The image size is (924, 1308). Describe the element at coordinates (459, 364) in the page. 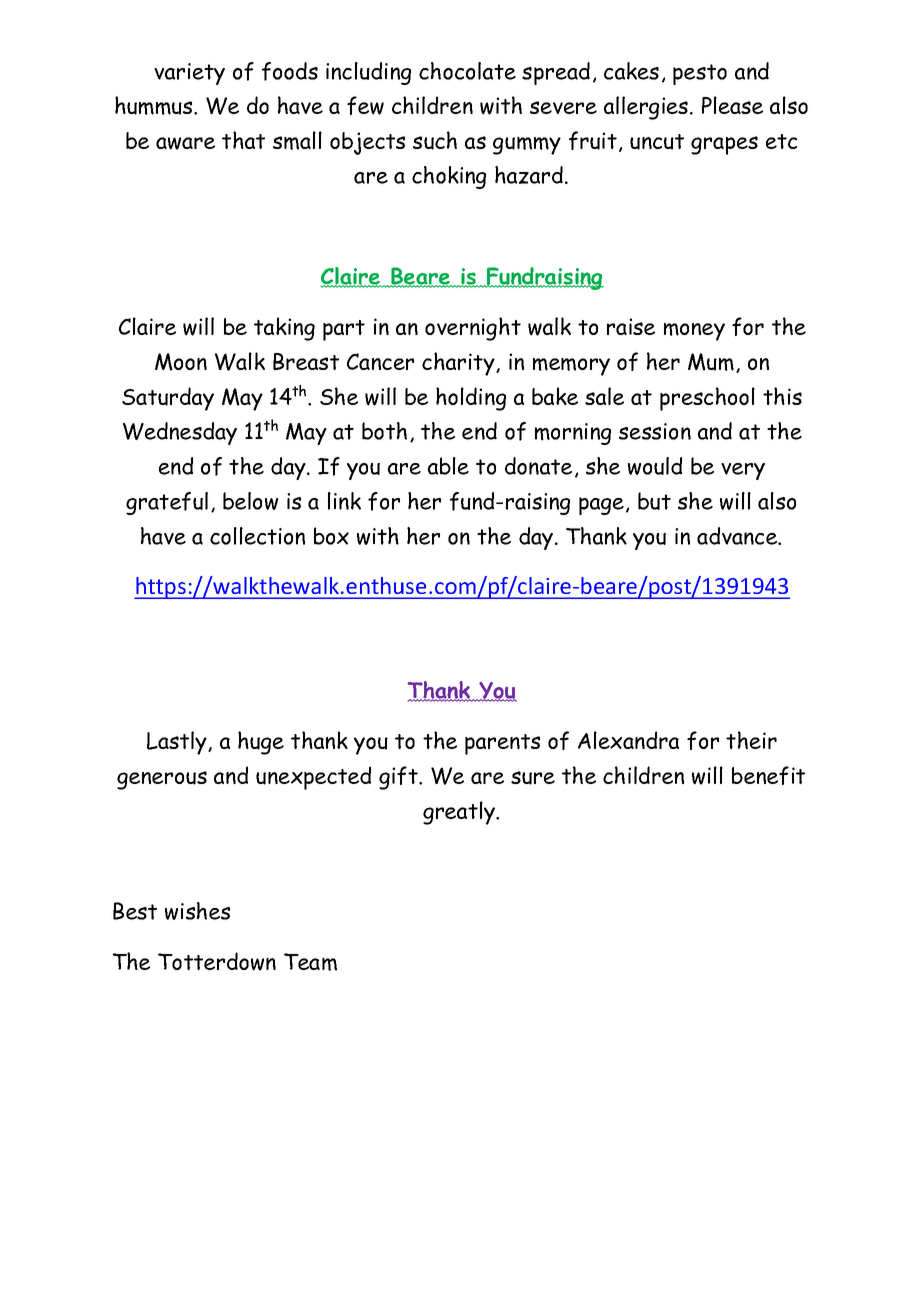

I see `charity` at that location.
